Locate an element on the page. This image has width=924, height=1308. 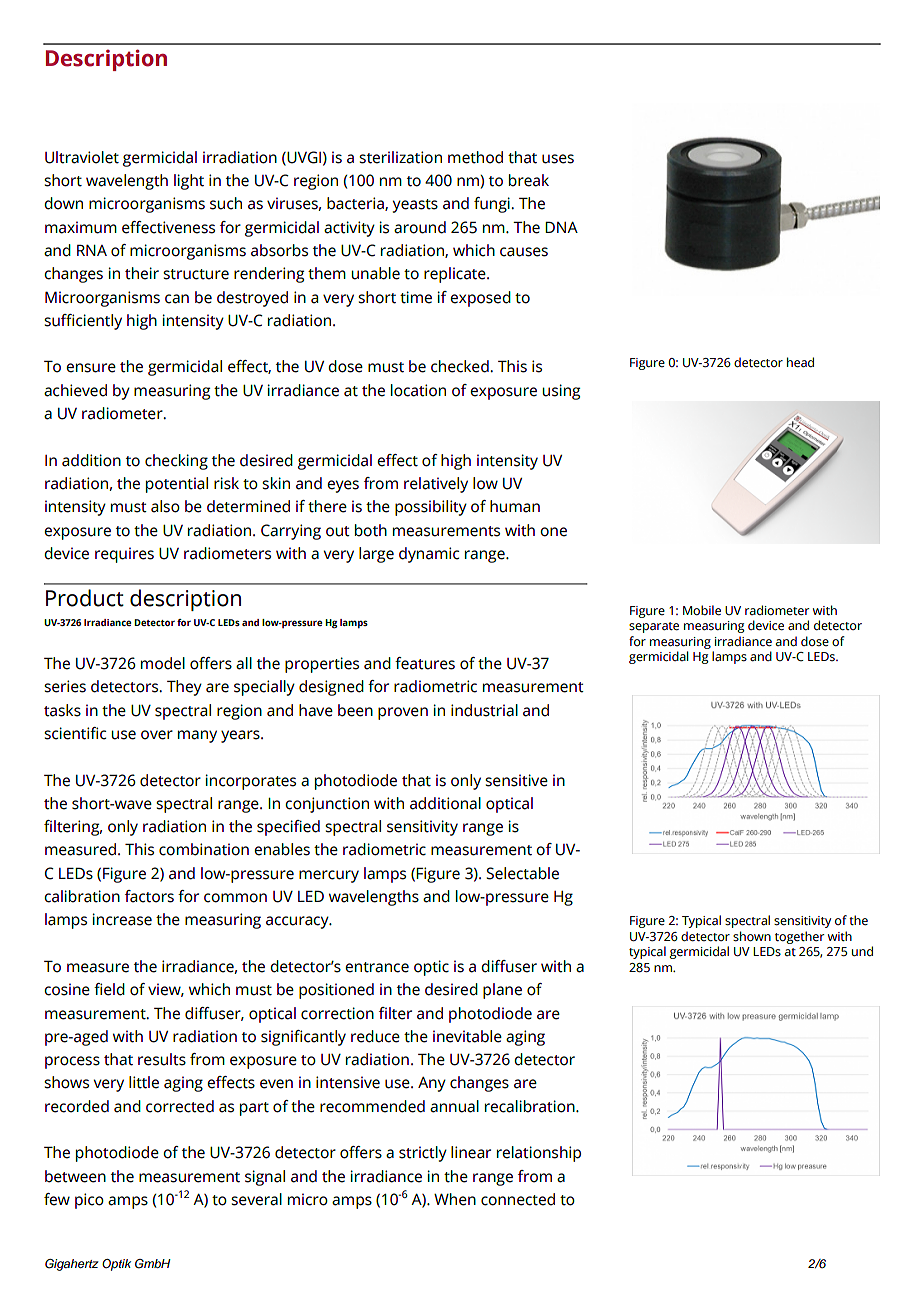
shown is located at coordinates (752, 936).
